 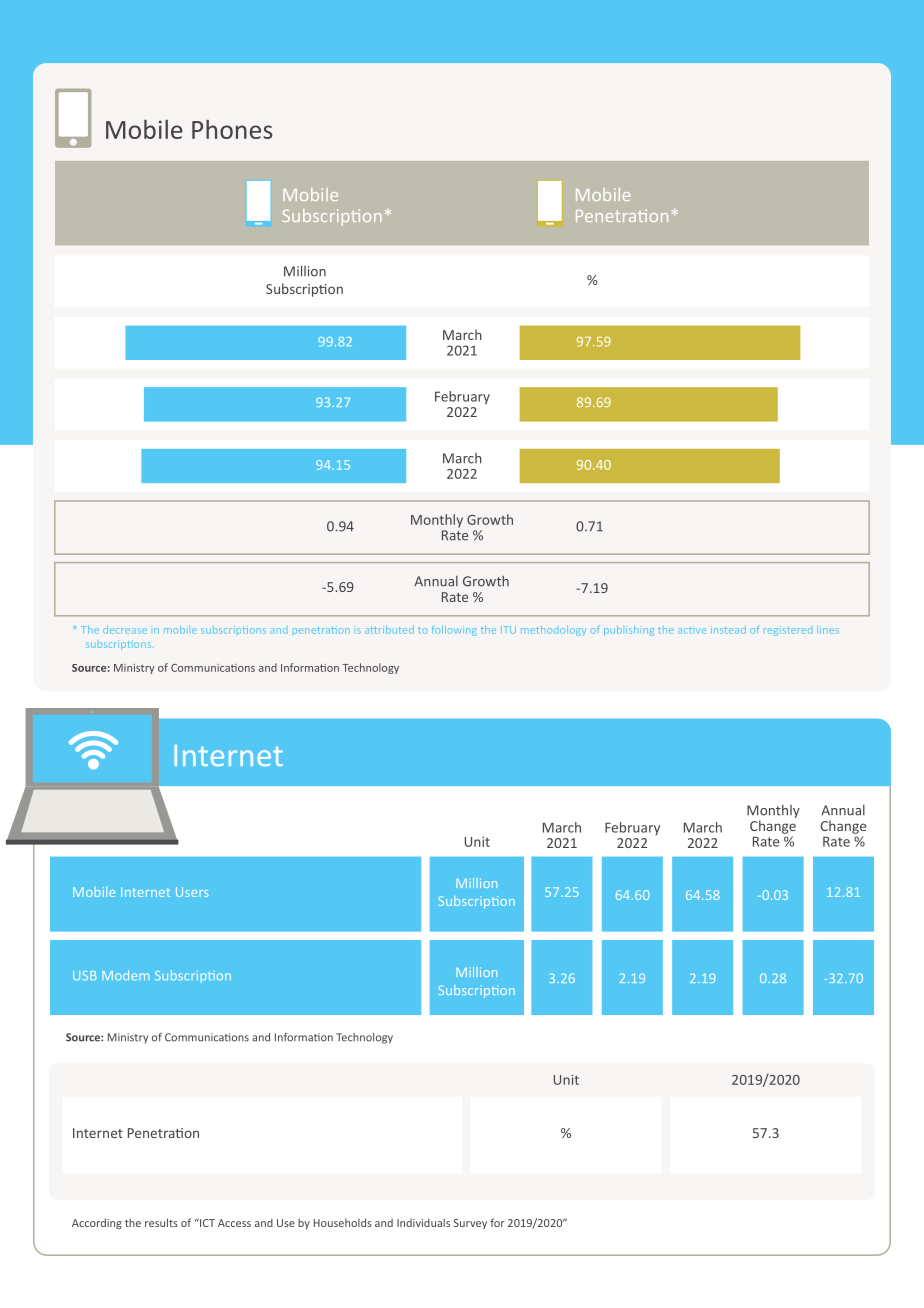 What do you see at coordinates (232, 129) in the screenshot?
I see `Phones` at bounding box center [232, 129].
